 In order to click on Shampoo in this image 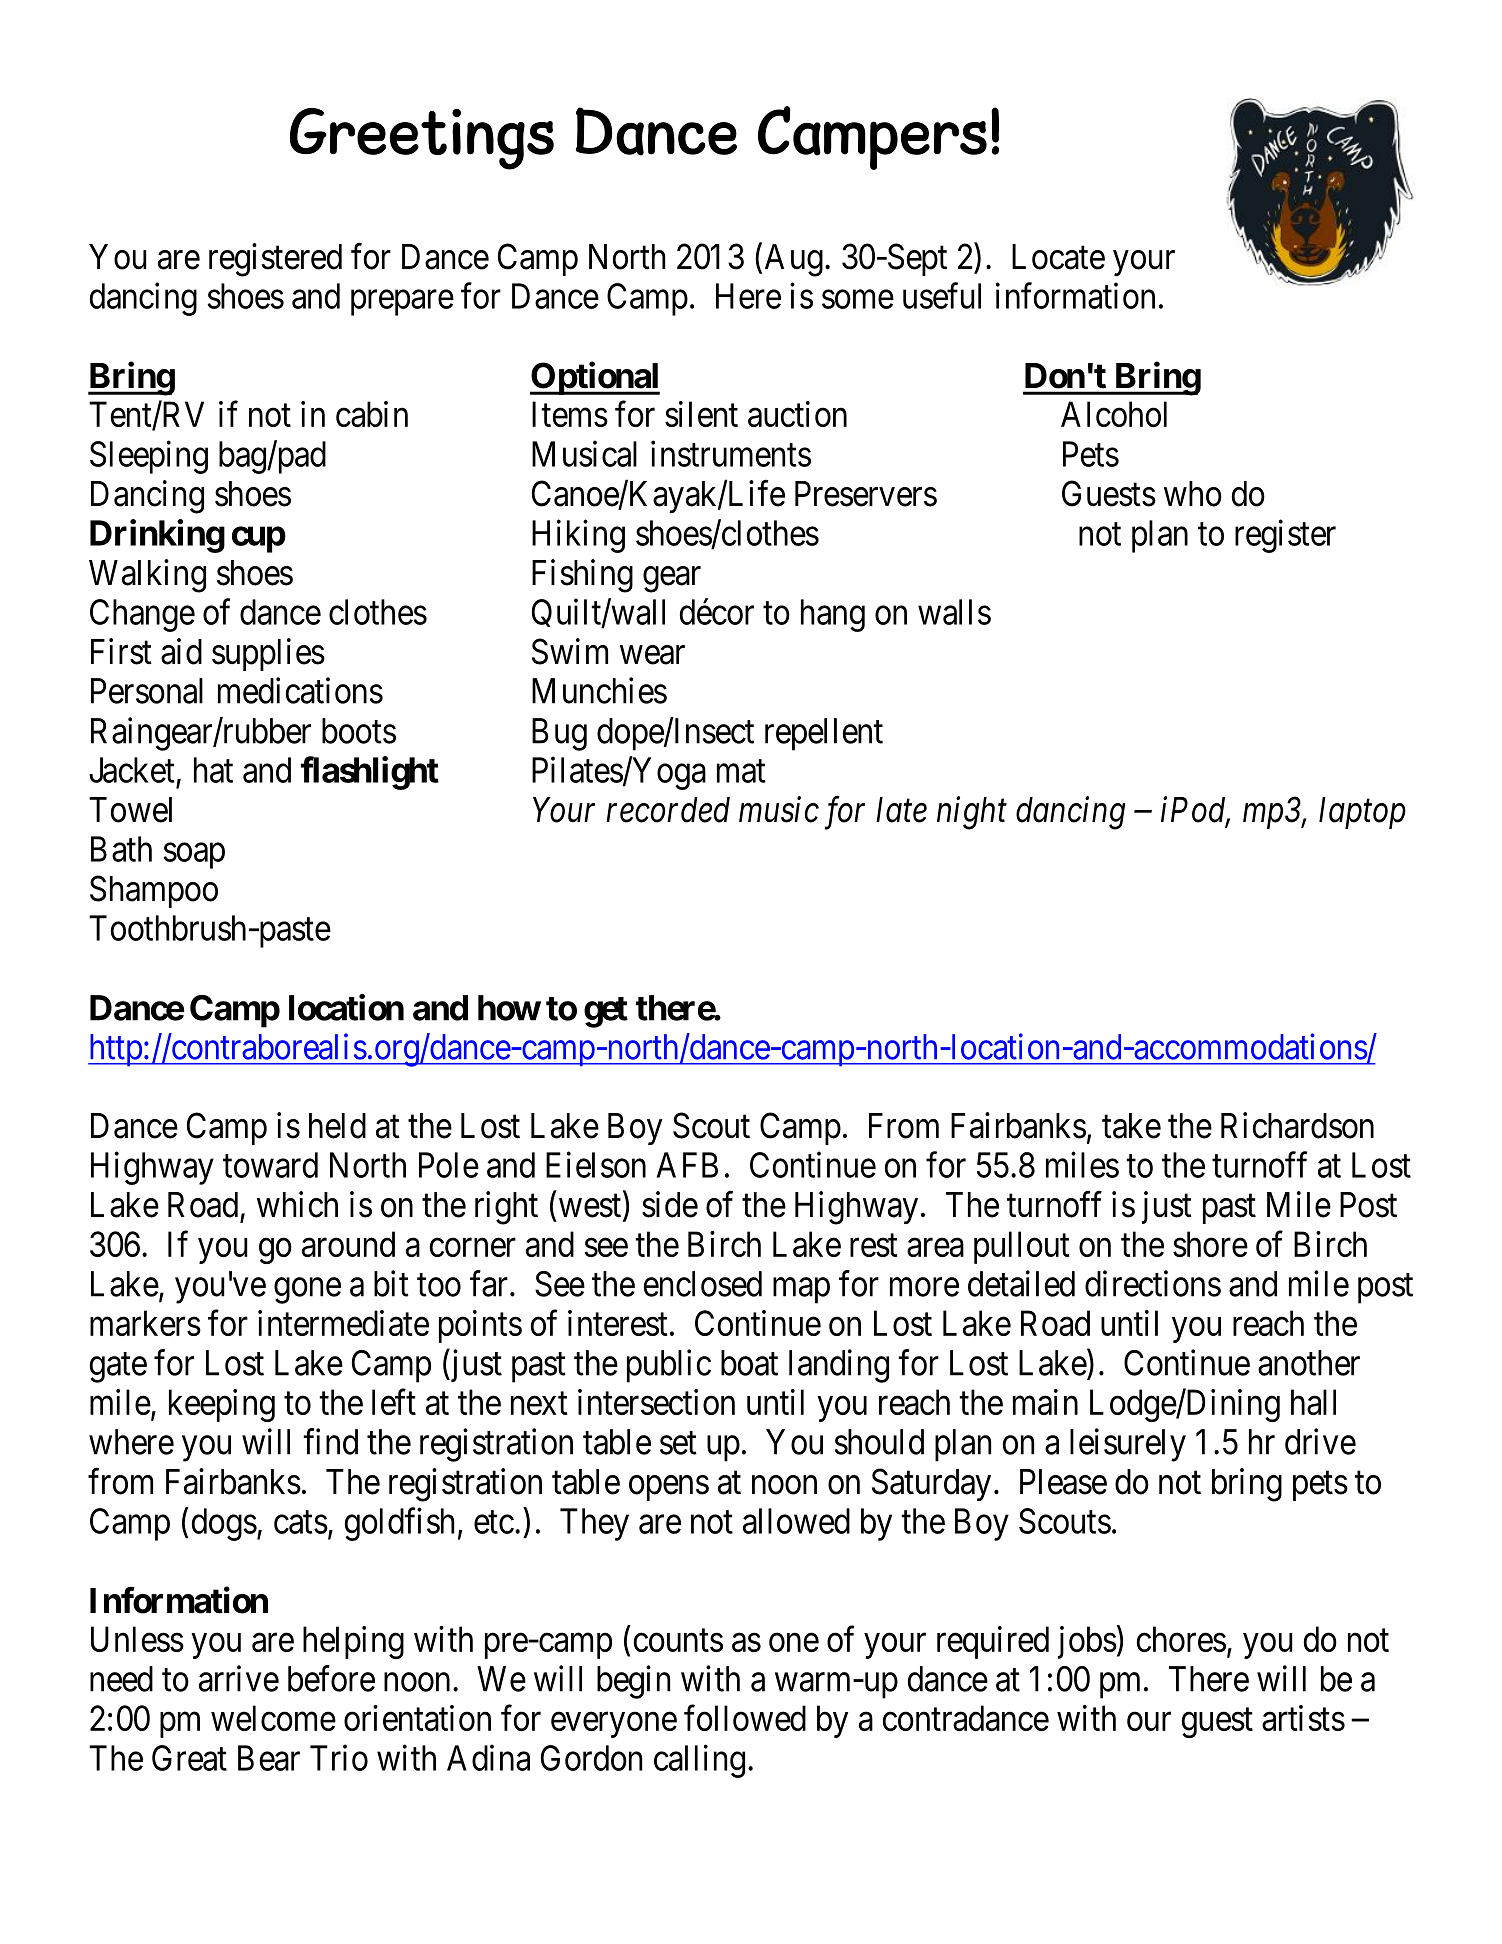, I will do `click(154, 891)`.
